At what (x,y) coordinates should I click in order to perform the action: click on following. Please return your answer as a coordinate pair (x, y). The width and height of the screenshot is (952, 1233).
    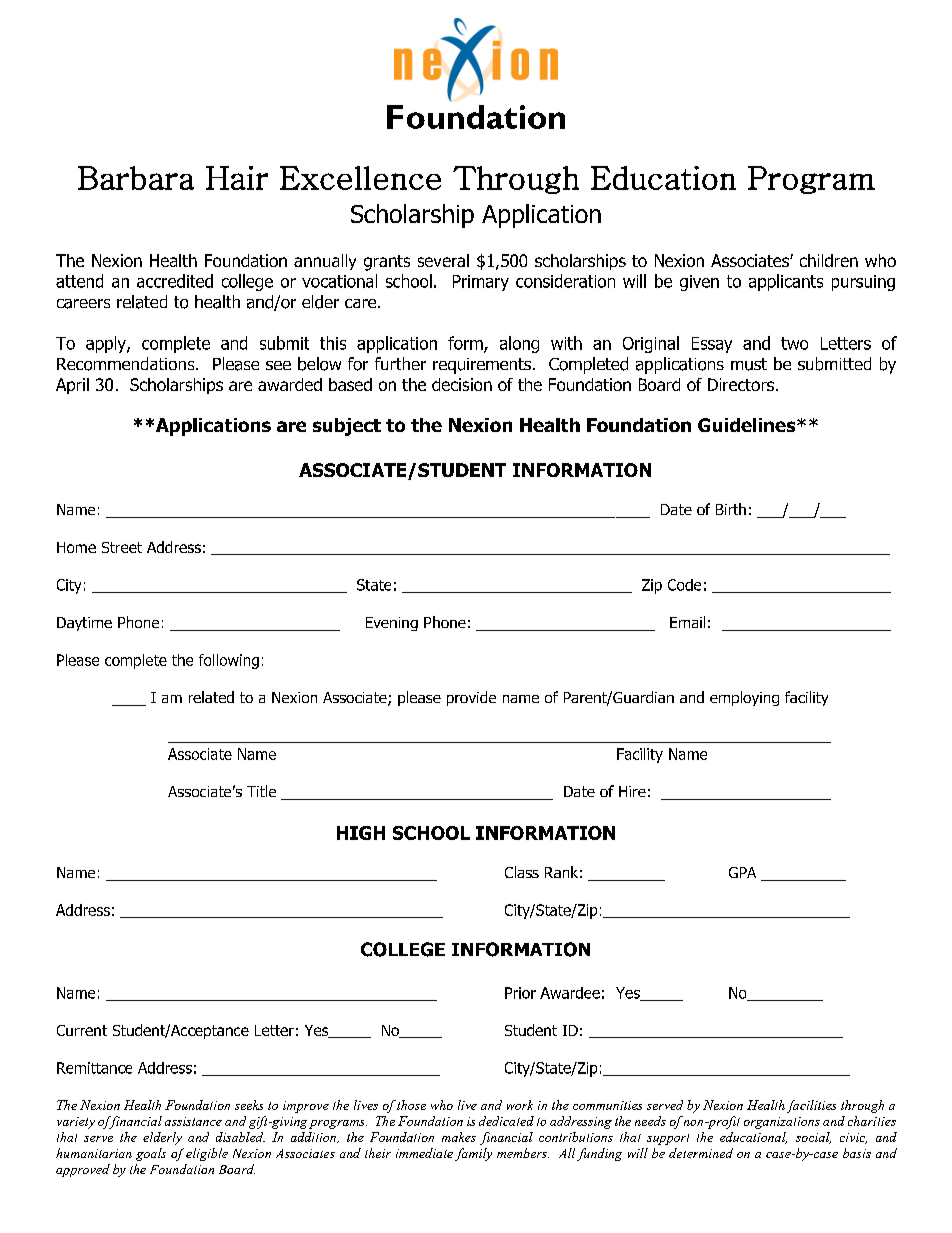
    Looking at the image, I should click on (229, 661).
